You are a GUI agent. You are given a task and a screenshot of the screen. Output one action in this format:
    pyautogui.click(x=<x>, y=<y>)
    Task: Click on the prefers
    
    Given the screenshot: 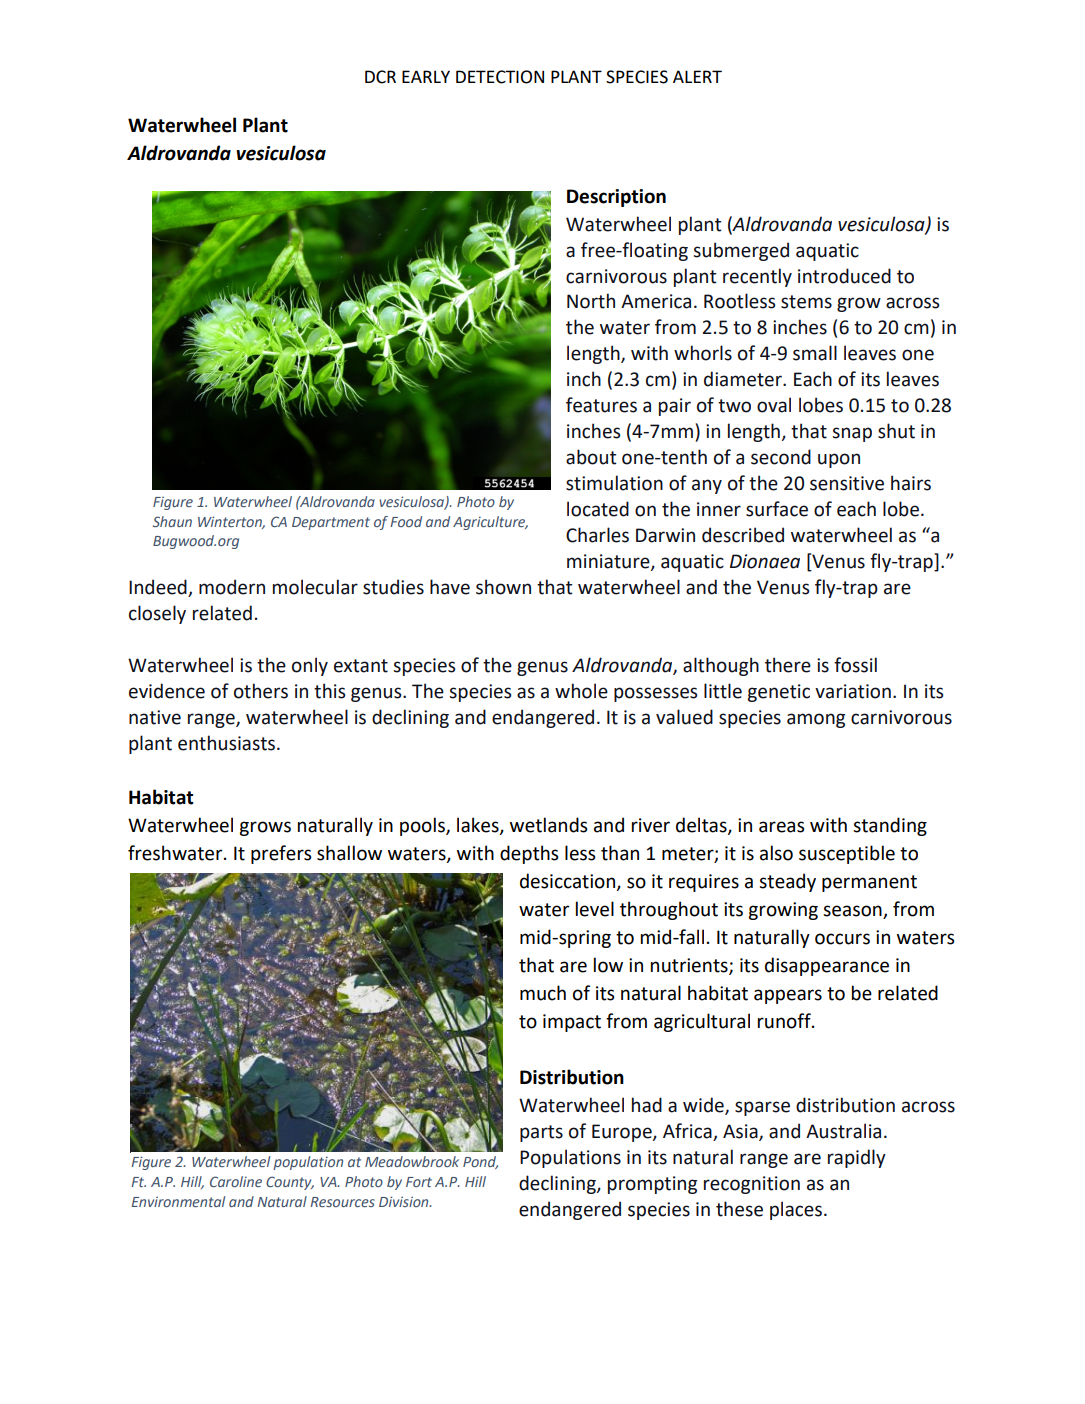 What is the action you would take?
    pyautogui.click(x=281, y=854)
